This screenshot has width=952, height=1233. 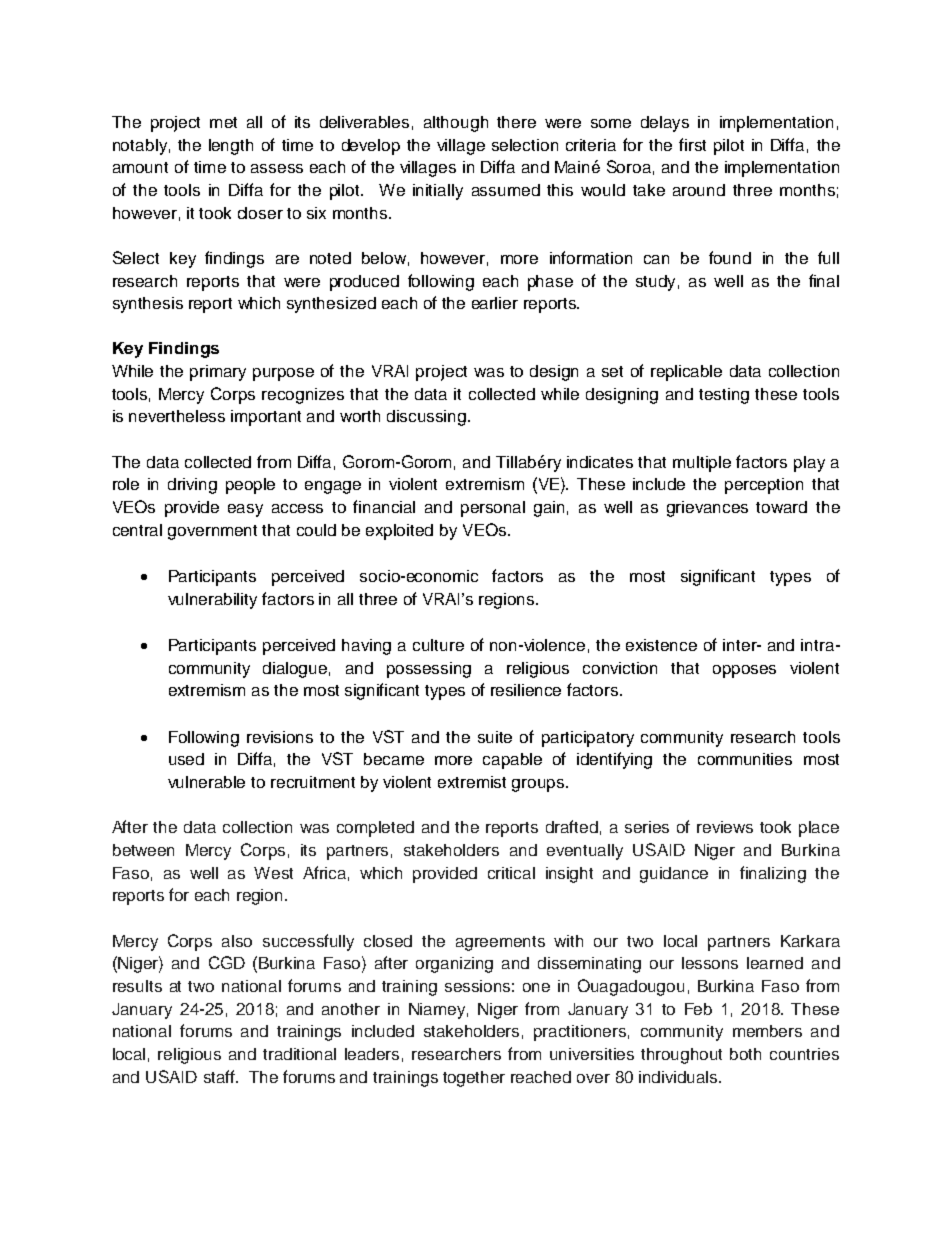 I want to click on traditional, so click(x=299, y=1054).
